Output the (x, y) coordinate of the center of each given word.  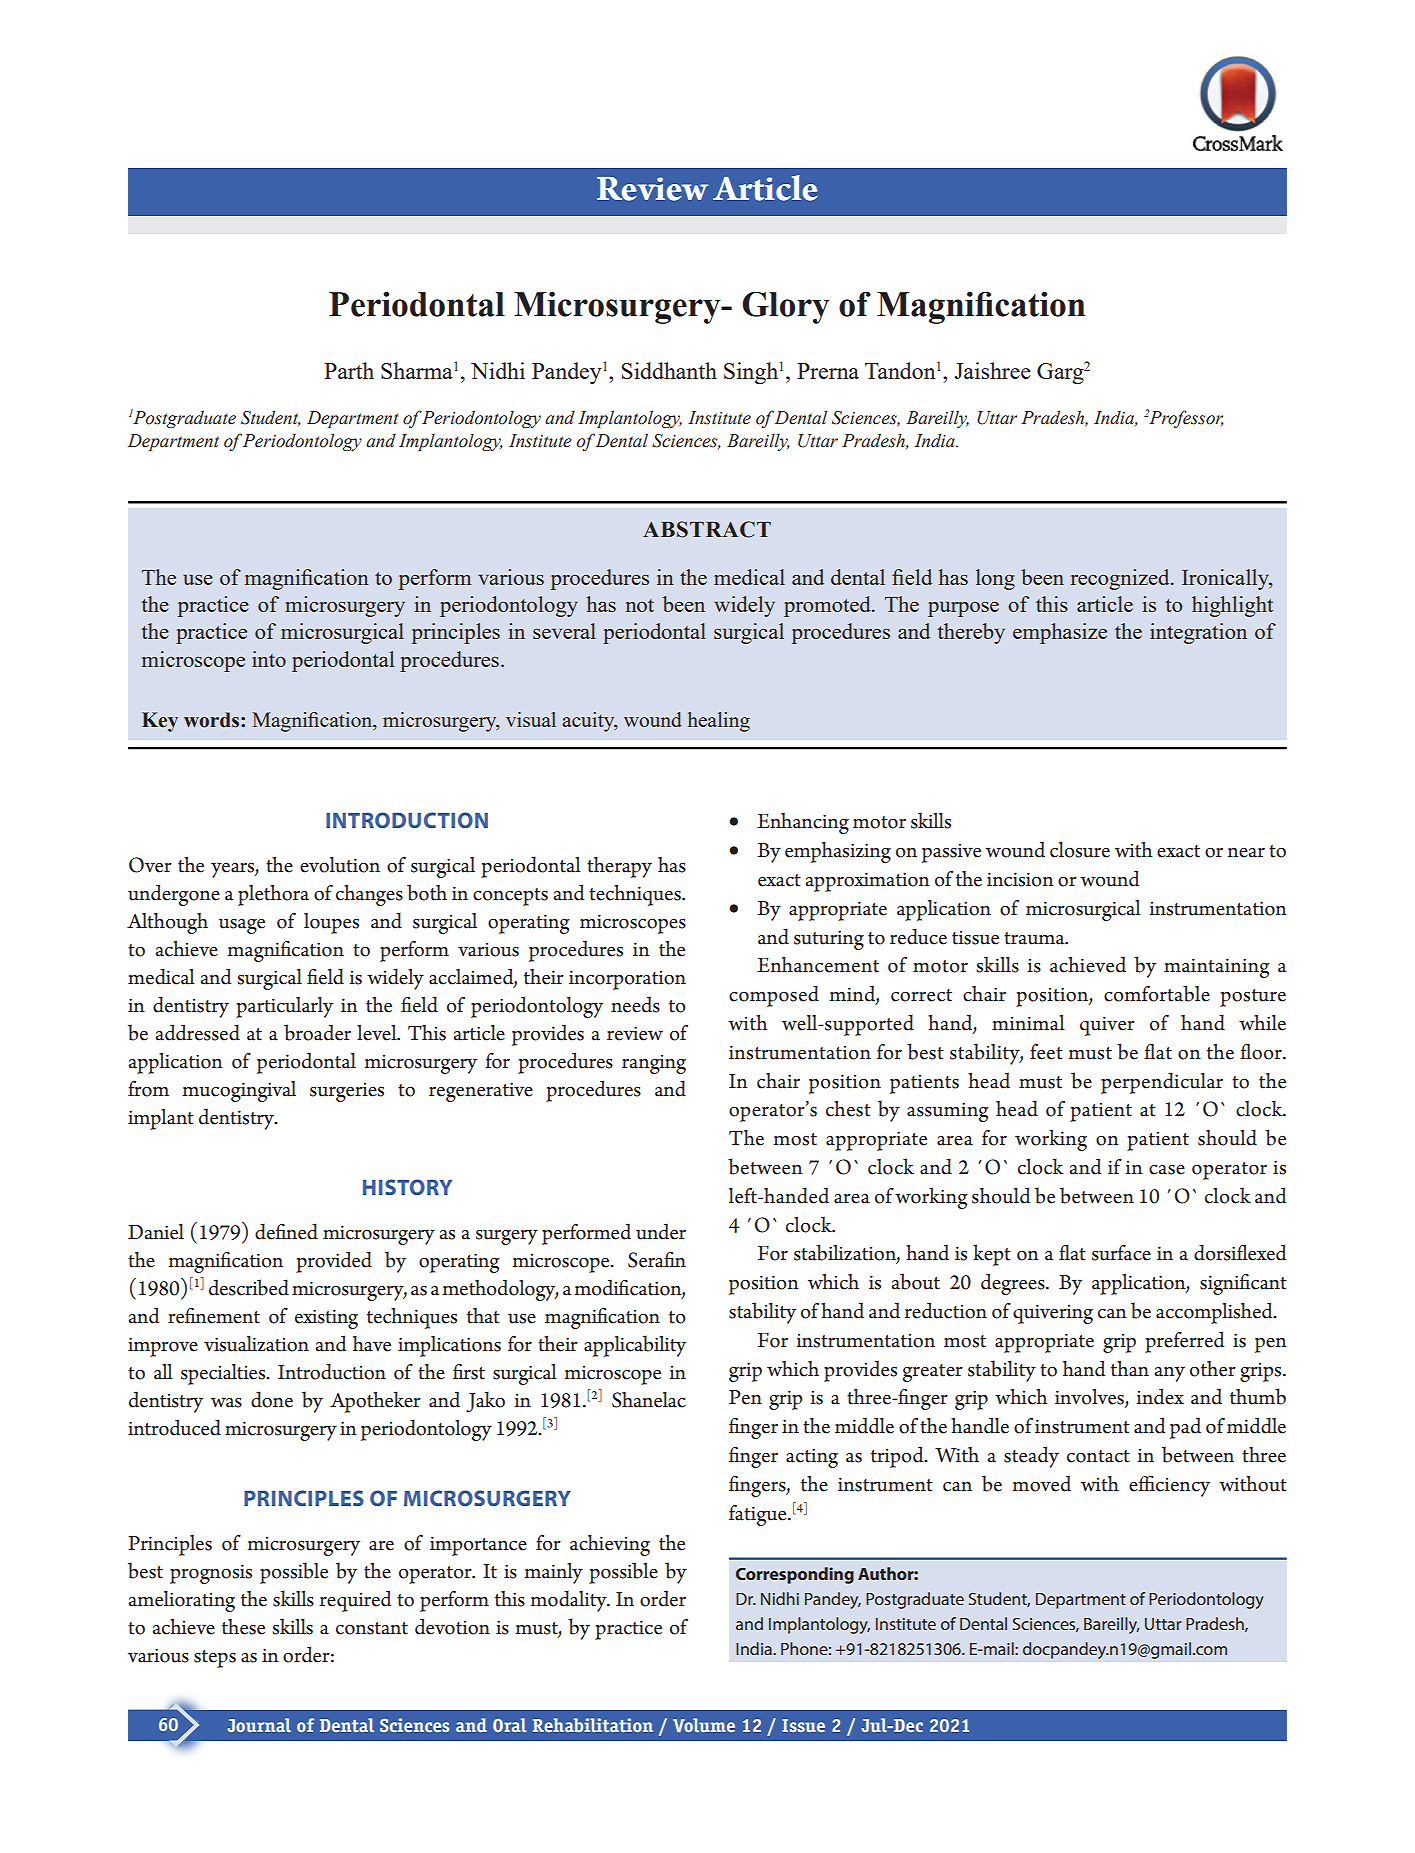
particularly (284, 1007)
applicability (635, 1346)
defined (286, 1232)
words (211, 720)
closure (1080, 850)
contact (1098, 1456)
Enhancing (803, 823)
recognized (1121, 579)
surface (1121, 1253)
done (272, 1400)
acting (812, 1458)
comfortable (1157, 993)
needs (635, 1004)
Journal (259, 1725)
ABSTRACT (707, 529)
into (269, 659)
